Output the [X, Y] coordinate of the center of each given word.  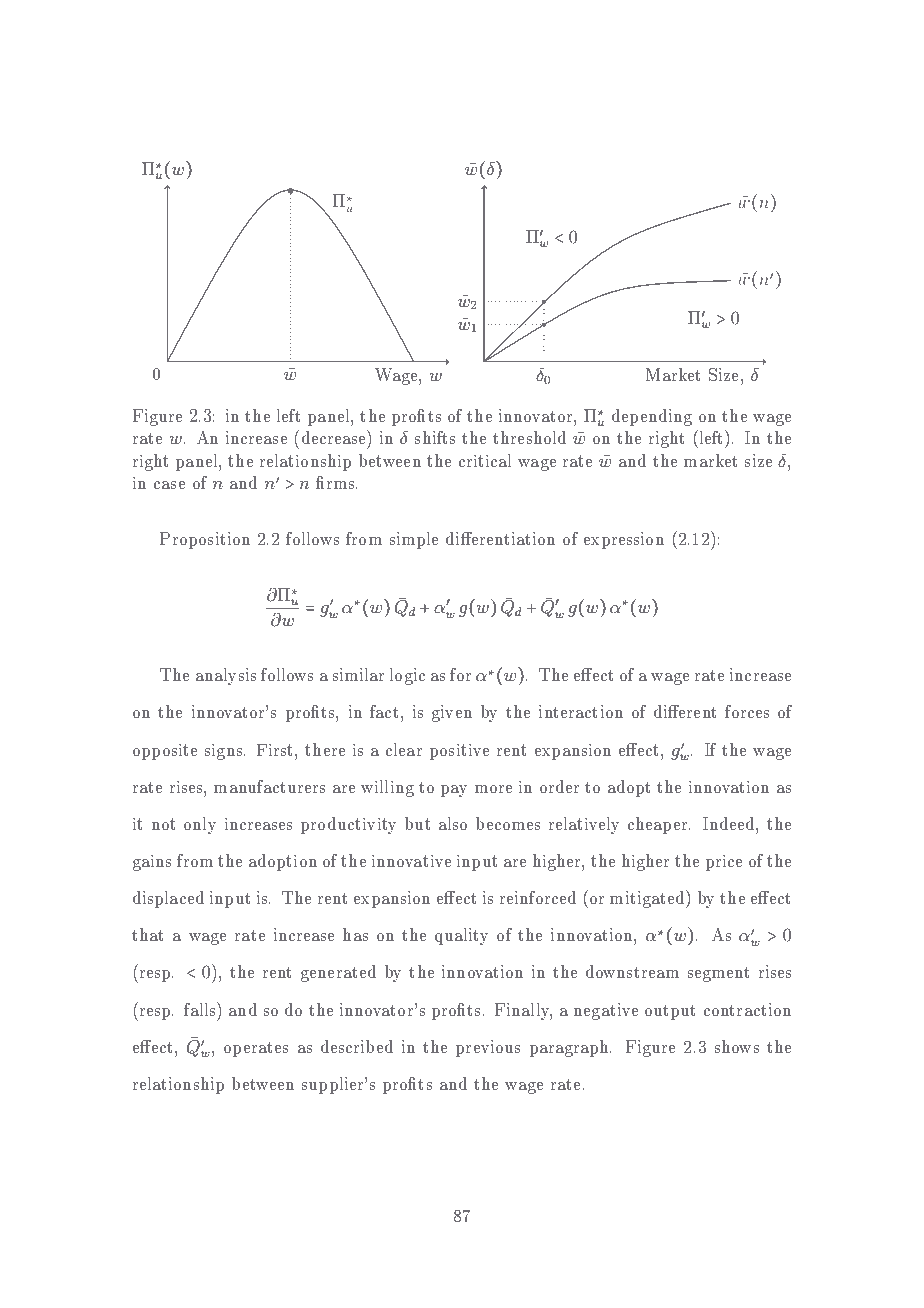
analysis [226, 676]
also [453, 823]
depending [652, 417]
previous [488, 1048]
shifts [435, 437]
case [169, 485]
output [670, 1012]
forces [747, 711]
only [200, 825]
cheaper [659, 825]
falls [201, 1009]
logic [407, 676]
